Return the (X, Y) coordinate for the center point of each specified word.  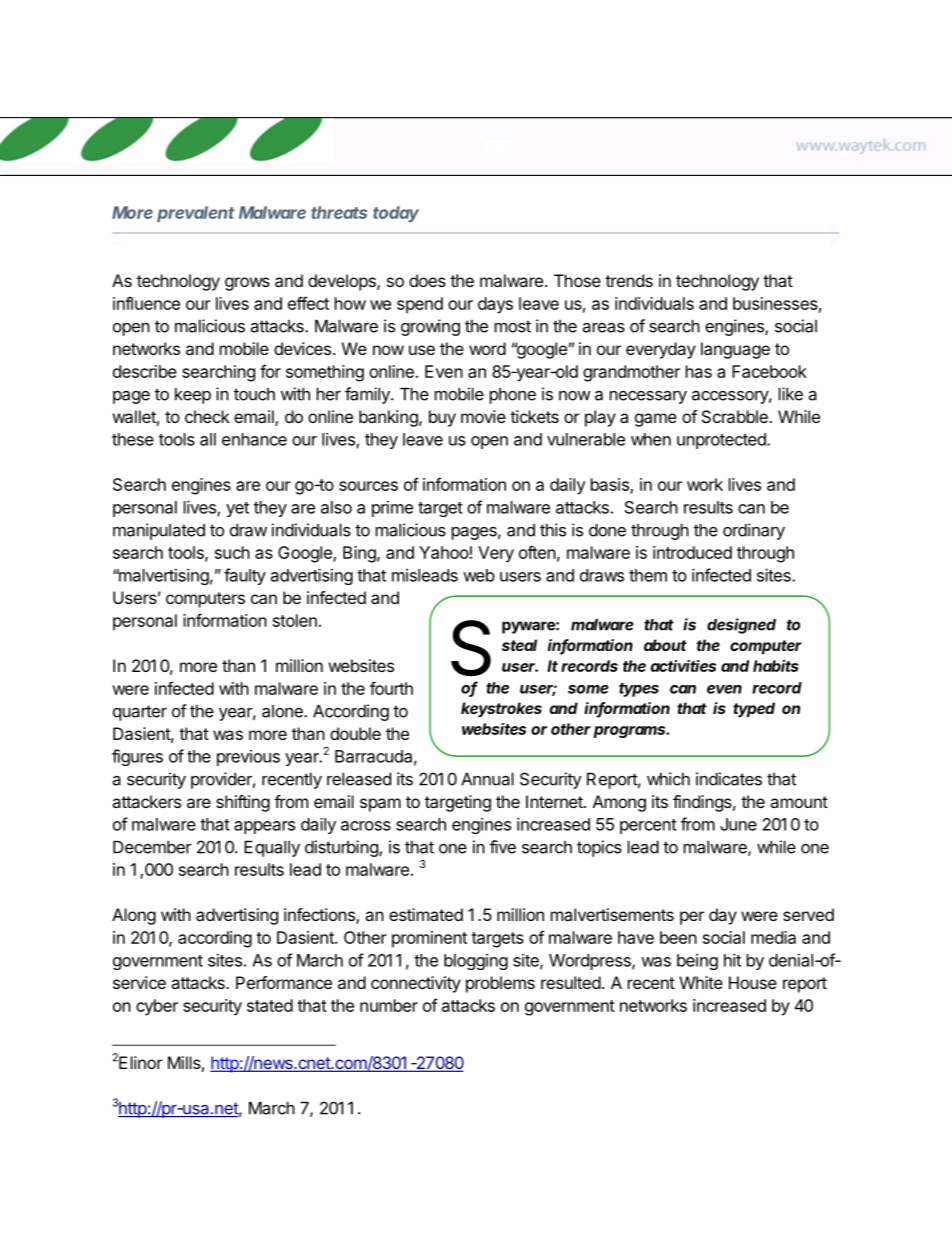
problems (500, 984)
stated (270, 1005)
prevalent (195, 214)
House (753, 982)
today (396, 214)
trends (629, 280)
